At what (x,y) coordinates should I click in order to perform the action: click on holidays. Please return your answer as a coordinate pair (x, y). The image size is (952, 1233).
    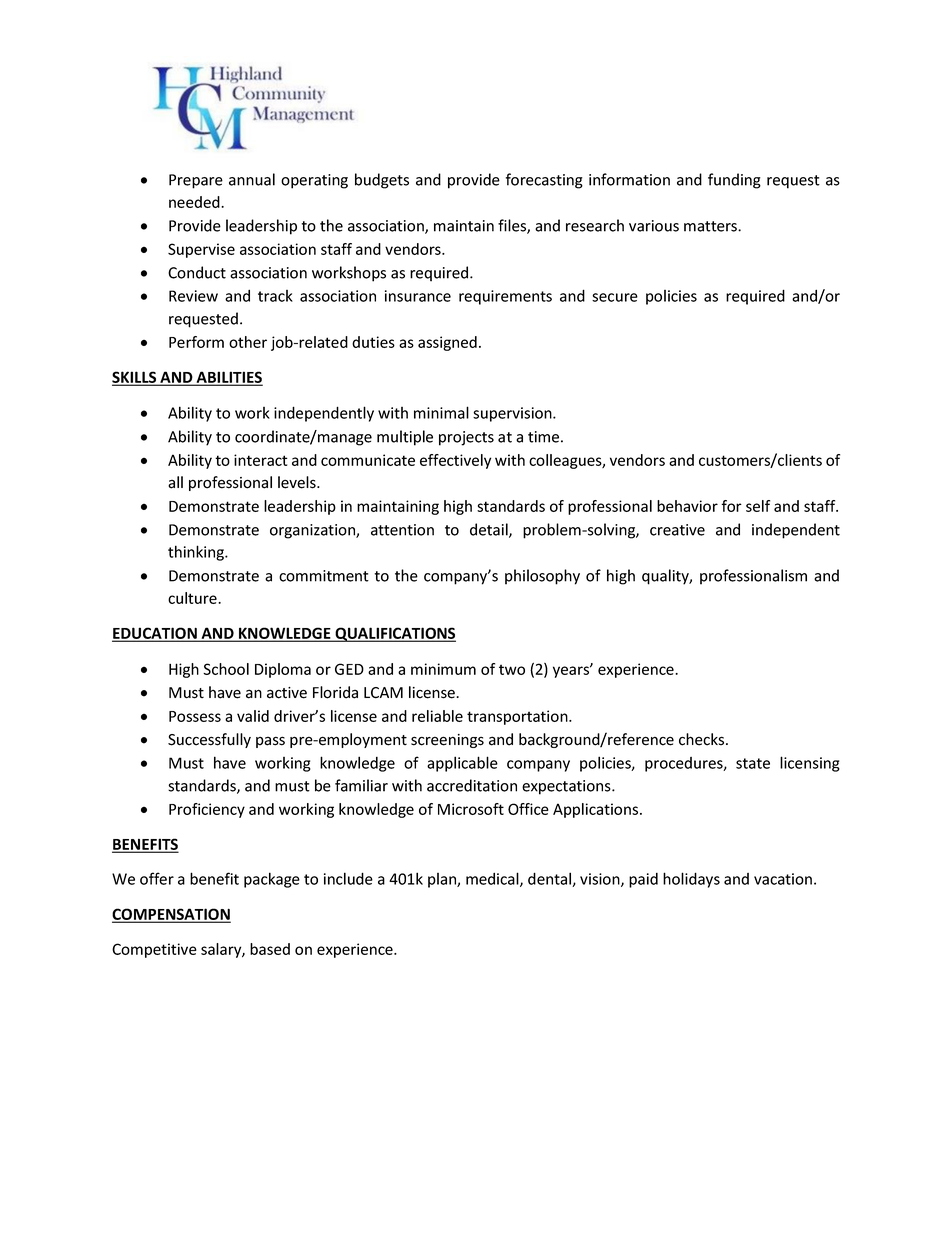
    Looking at the image, I should click on (691, 880).
